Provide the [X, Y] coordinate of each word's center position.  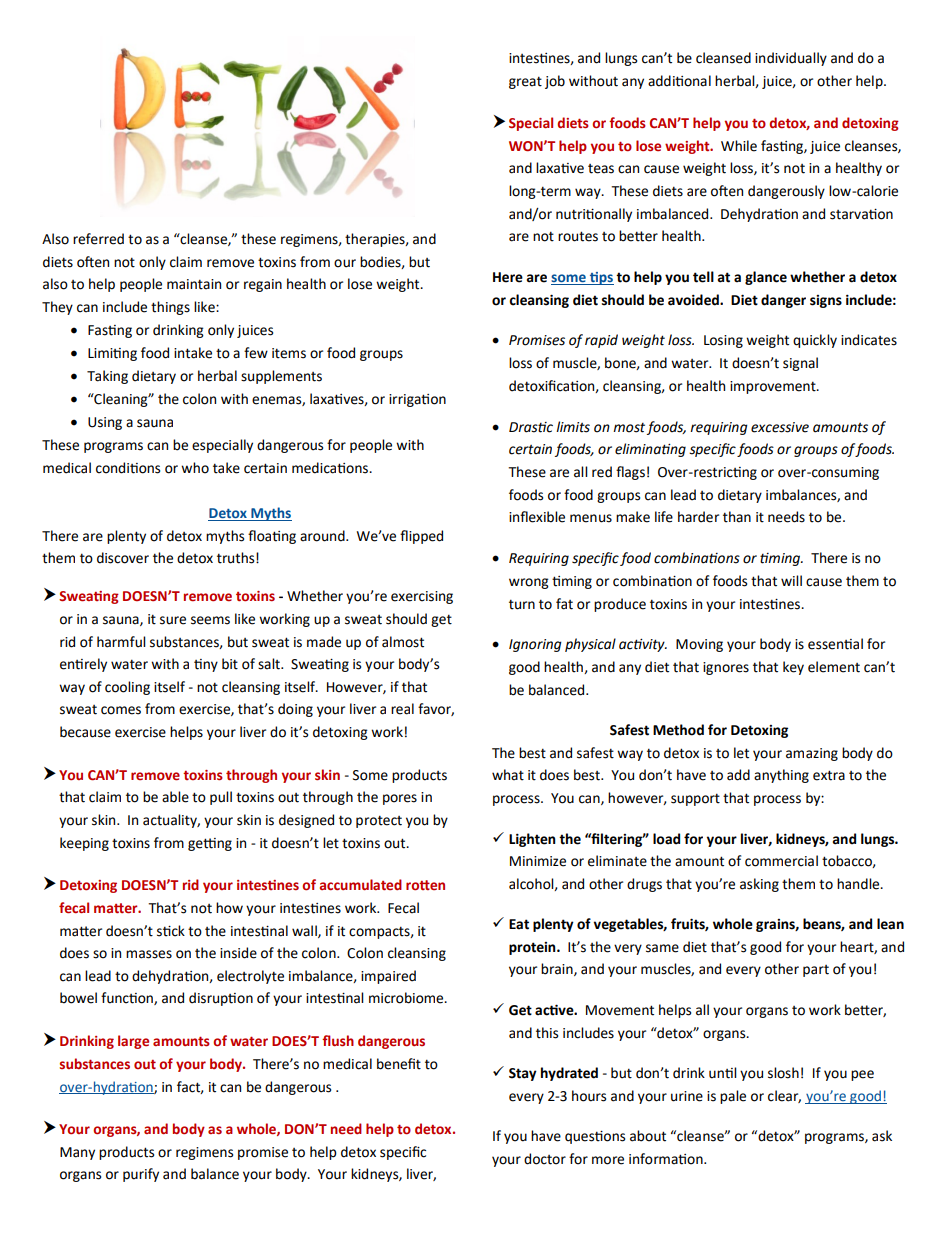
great [525, 82]
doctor [545, 1159]
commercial [781, 861]
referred [98, 239]
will [791, 580]
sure [173, 620]
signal [800, 364]
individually [791, 59]
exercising [422, 597]
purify [141, 1175]
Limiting [112, 354]
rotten [425, 885]
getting [210, 844]
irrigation [417, 400]
